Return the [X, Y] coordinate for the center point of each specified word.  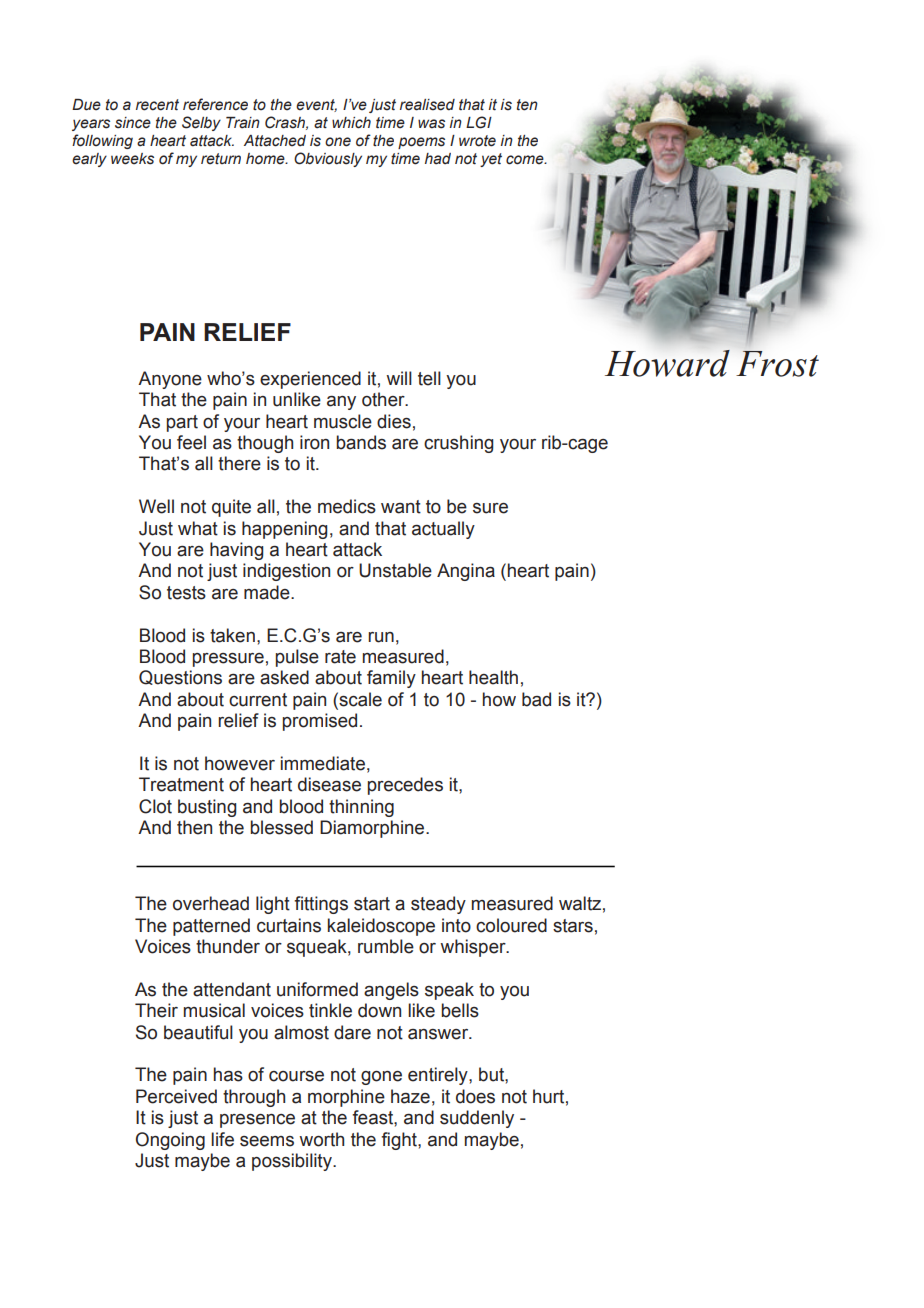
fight [400, 1141]
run [381, 637]
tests [186, 593]
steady [438, 905]
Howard [667, 363]
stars [573, 926]
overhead [211, 903]
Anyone [170, 380]
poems [421, 143]
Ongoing [170, 1141]
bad [536, 699]
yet [491, 160]
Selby [201, 123]
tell [429, 378]
